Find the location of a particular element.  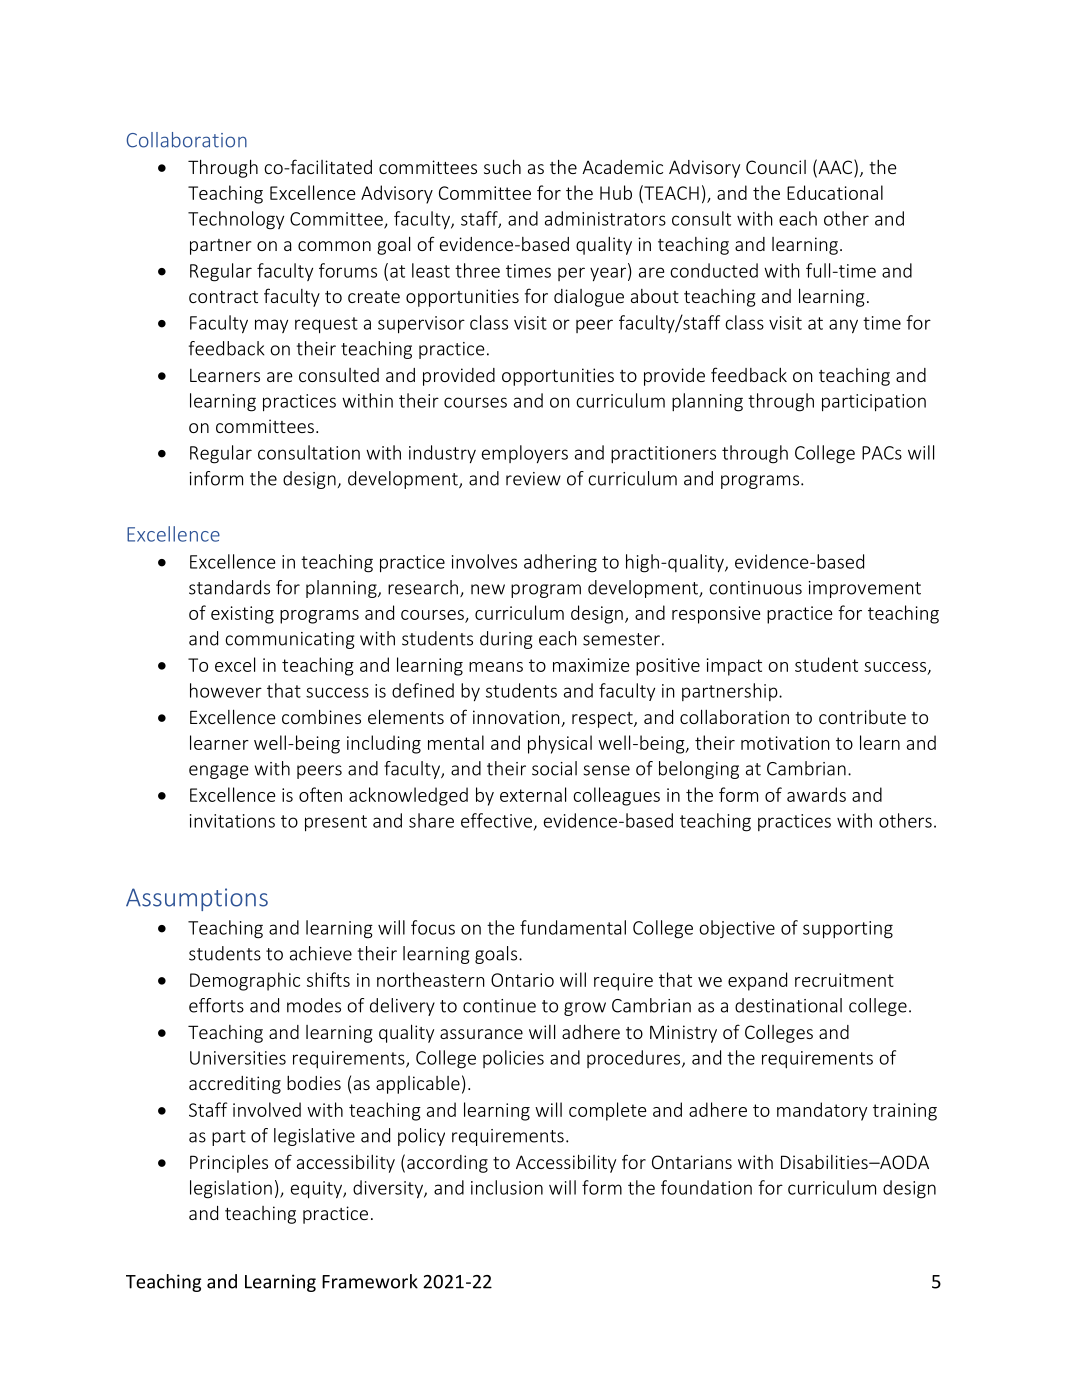

administrators is located at coordinates (605, 218).
